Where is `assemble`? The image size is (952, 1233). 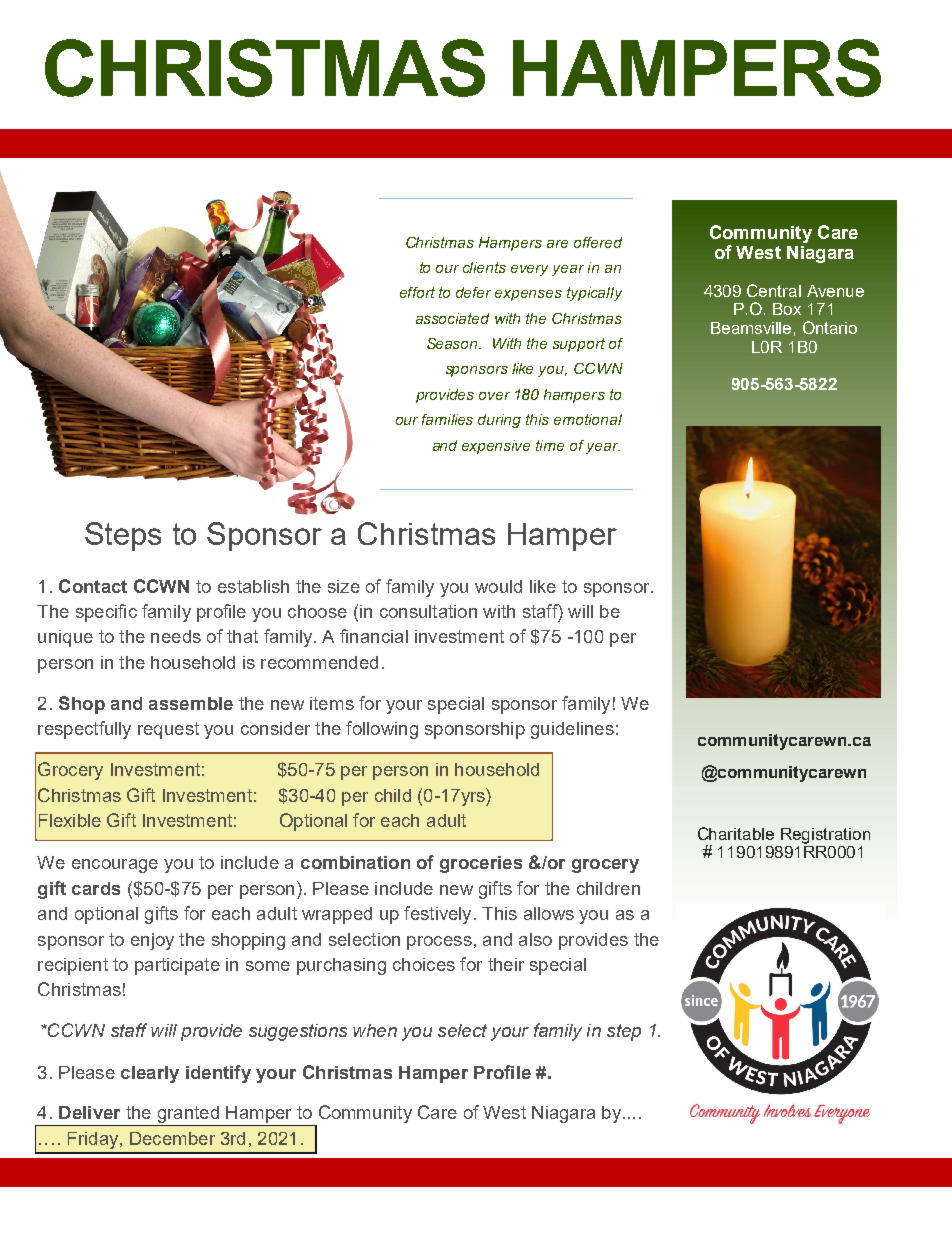 assemble is located at coordinates (191, 703).
